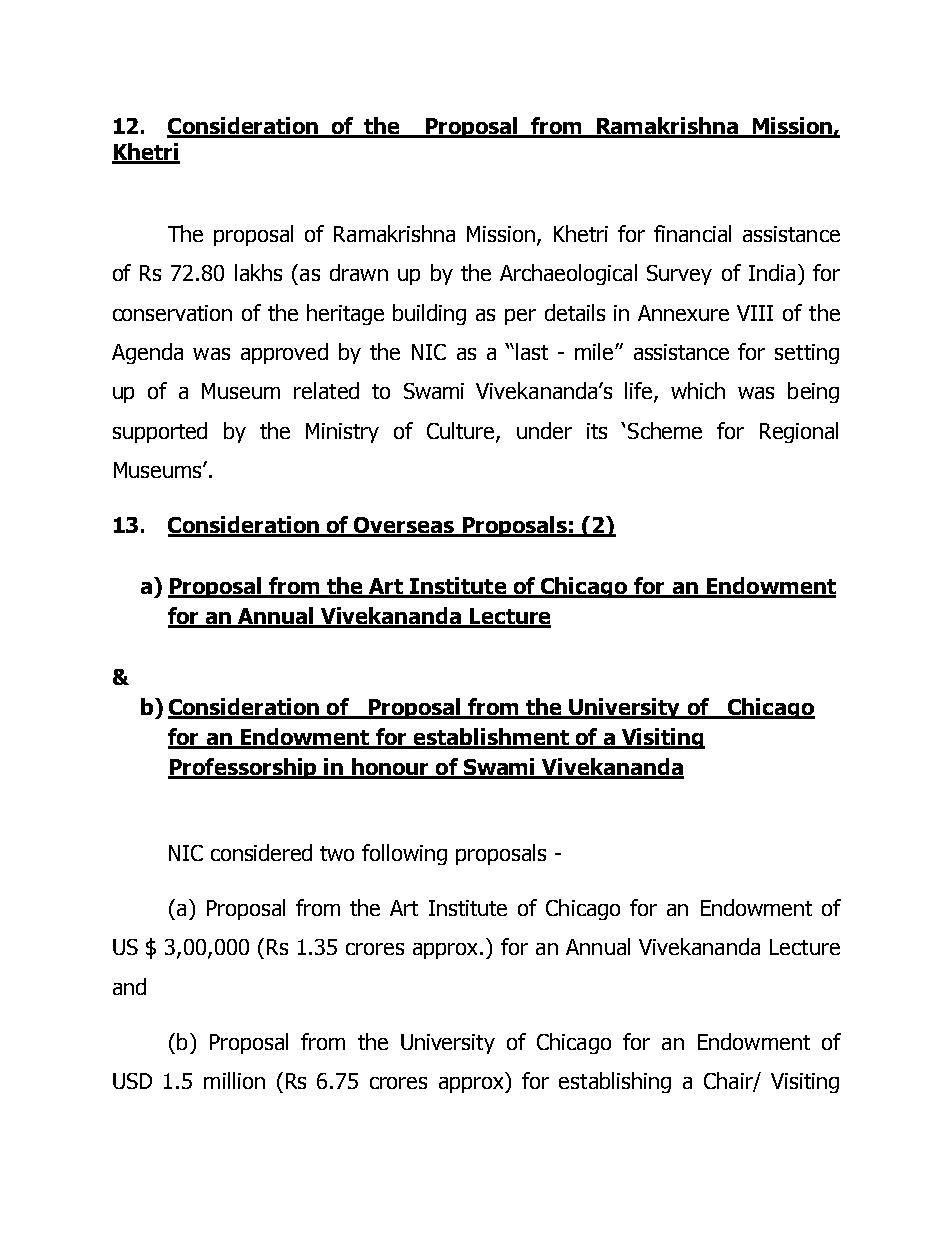 The height and width of the document is (1233, 952). What do you see at coordinates (772, 272) in the document?
I see `India` at bounding box center [772, 272].
